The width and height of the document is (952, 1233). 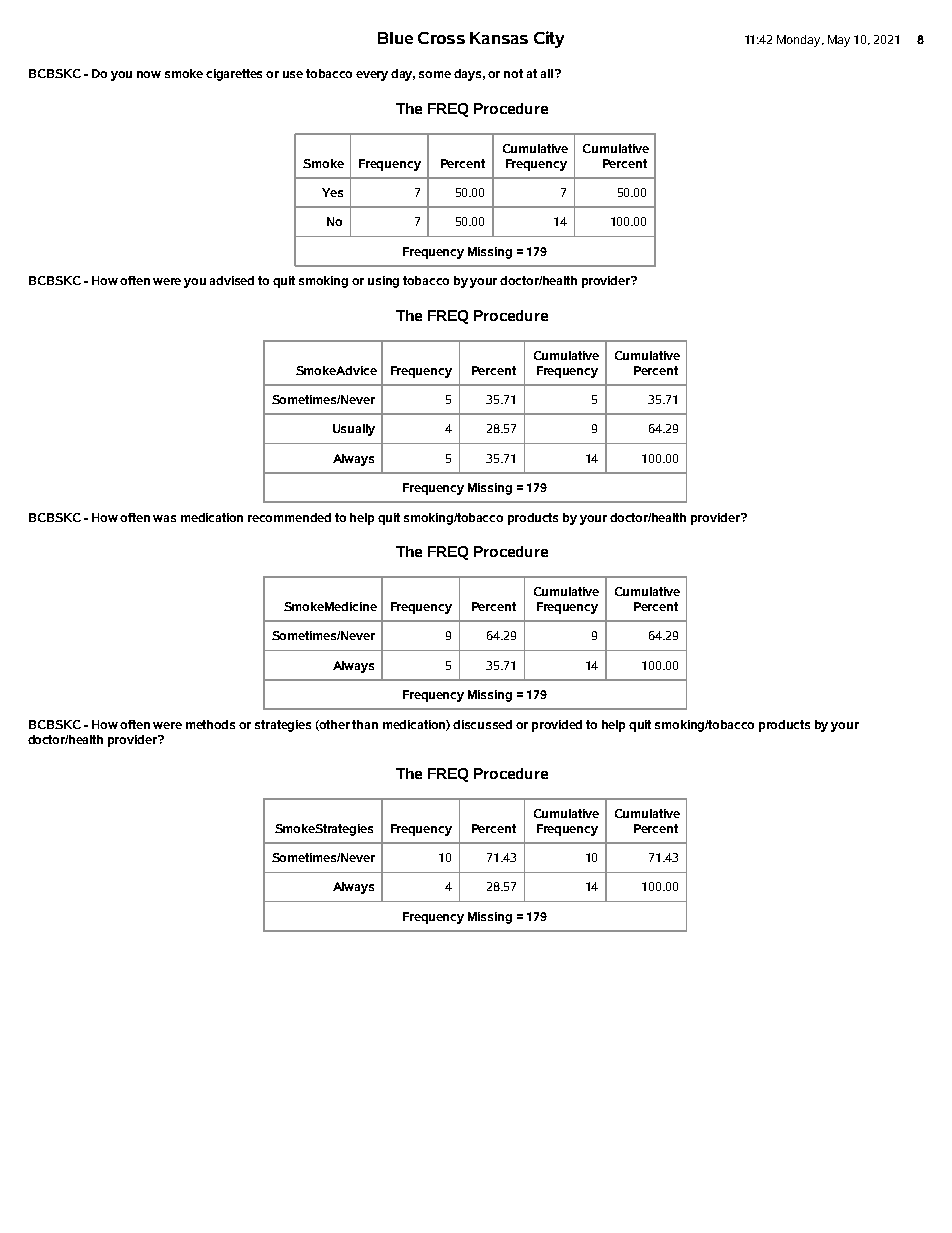 I want to click on provided, so click(x=557, y=726).
